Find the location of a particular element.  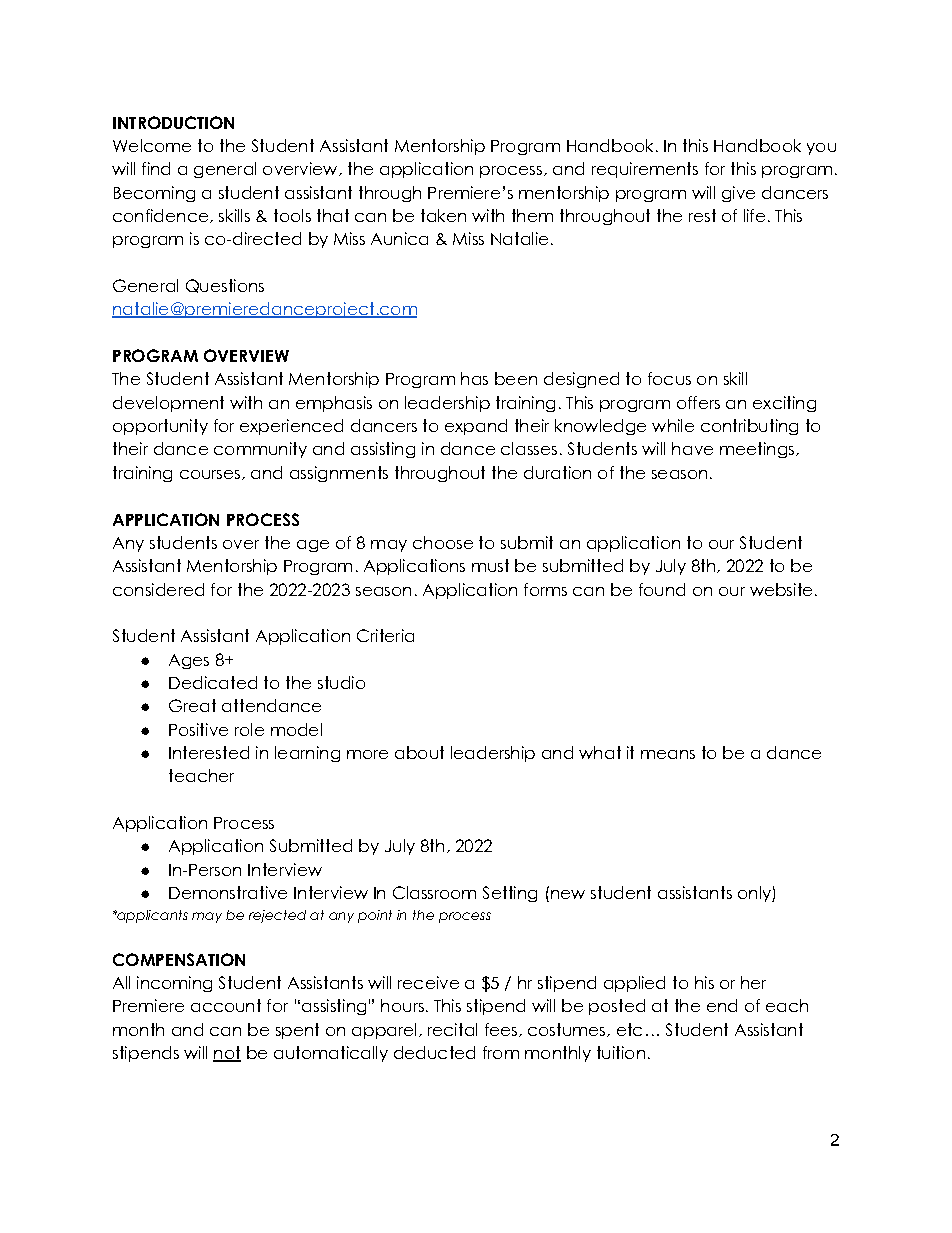

website is located at coordinates (781, 589).
